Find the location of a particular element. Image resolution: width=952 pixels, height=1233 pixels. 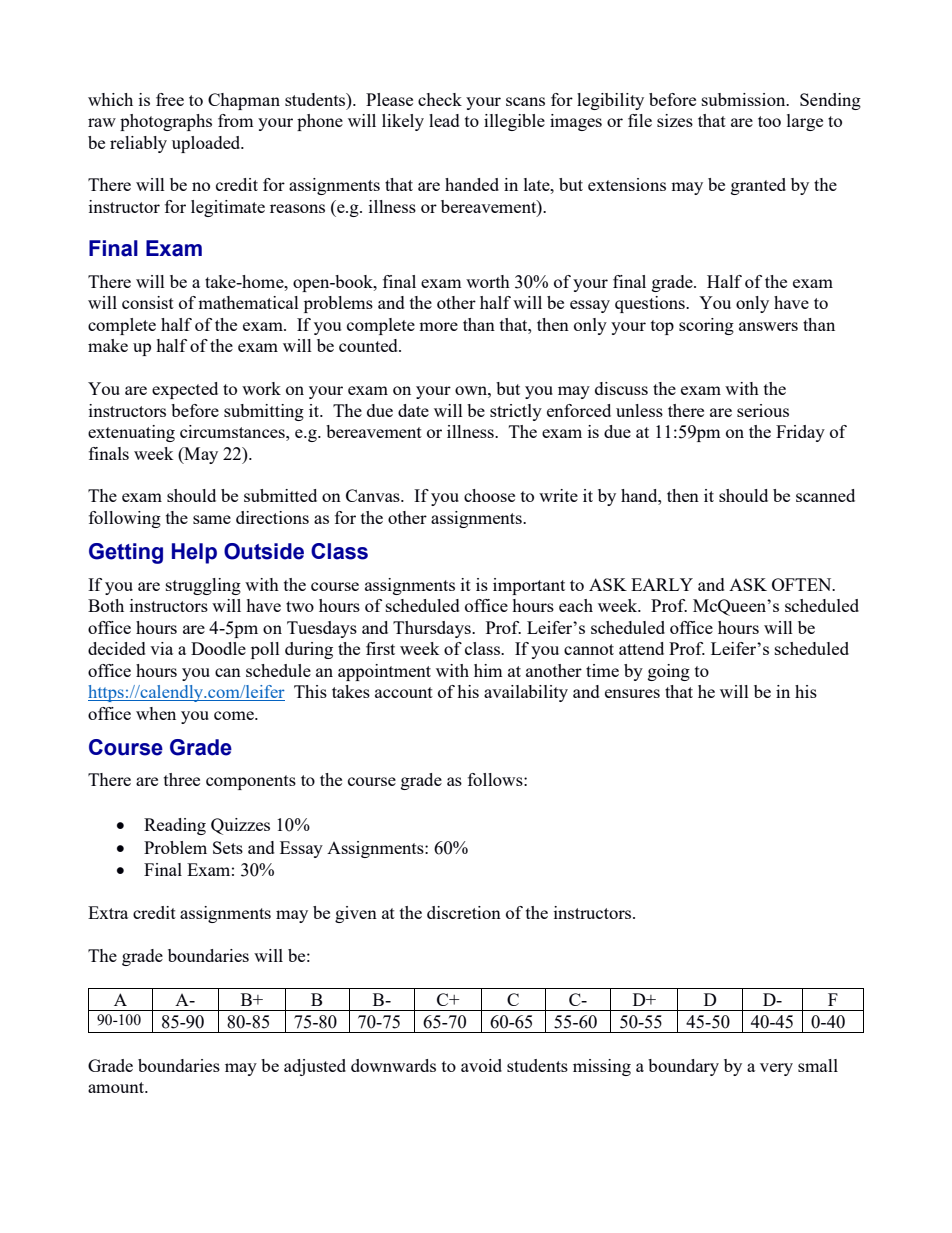

Thursdays is located at coordinates (433, 629).
